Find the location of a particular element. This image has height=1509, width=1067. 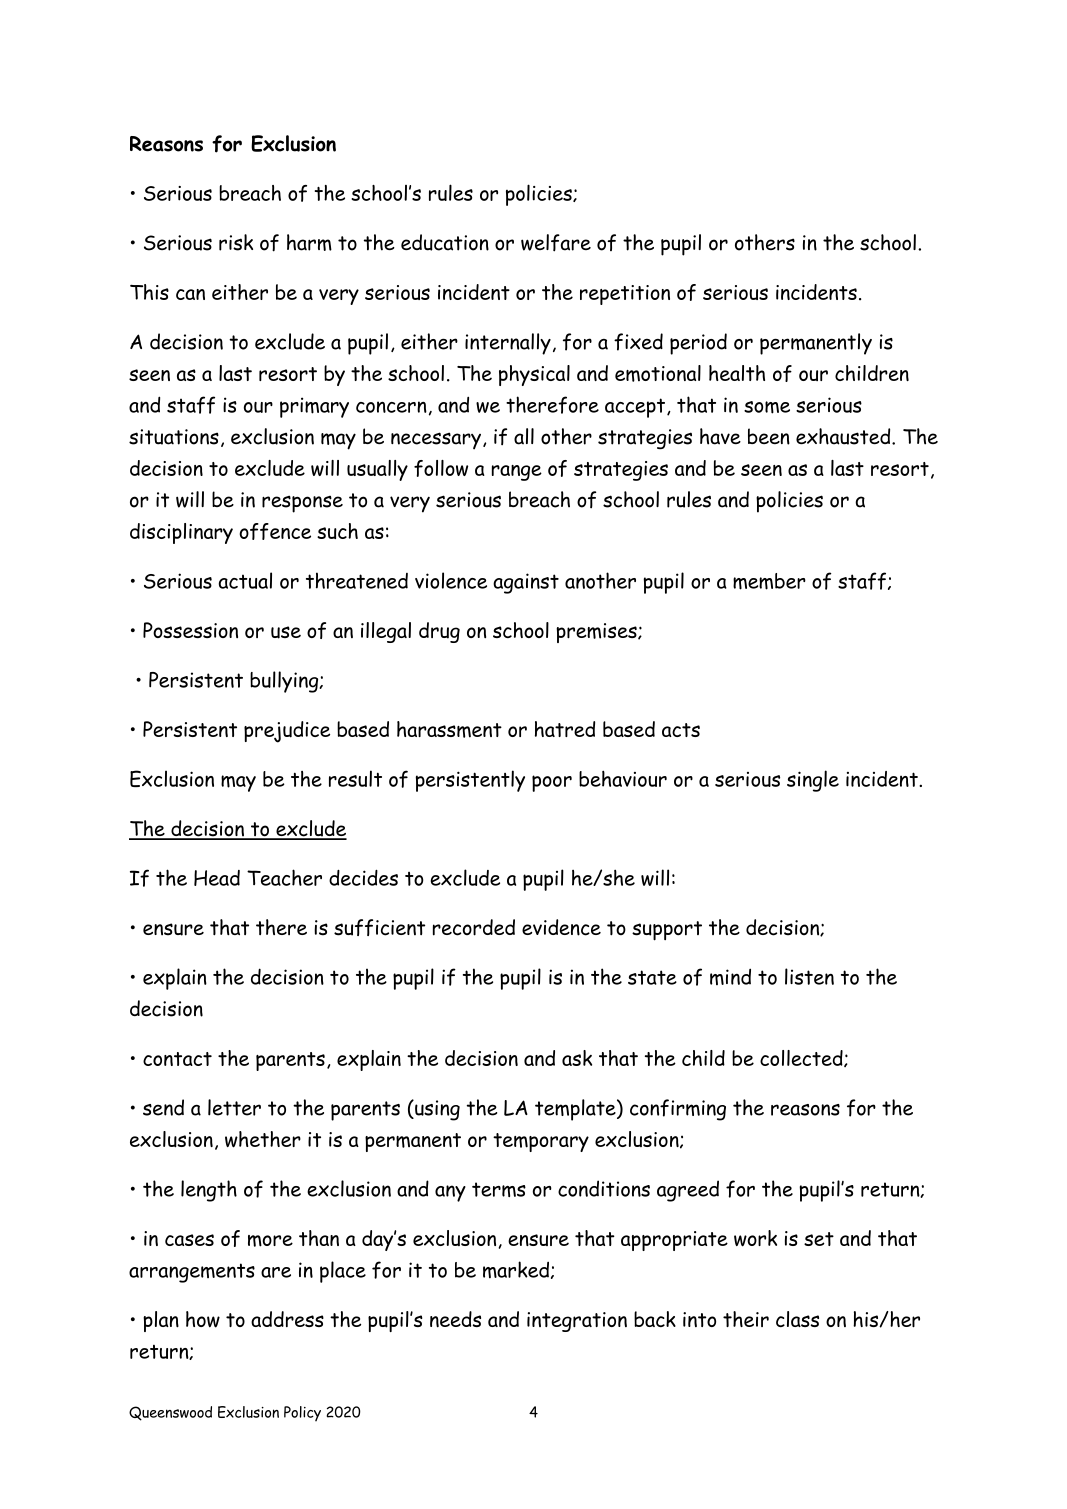

ask is located at coordinates (577, 1058).
